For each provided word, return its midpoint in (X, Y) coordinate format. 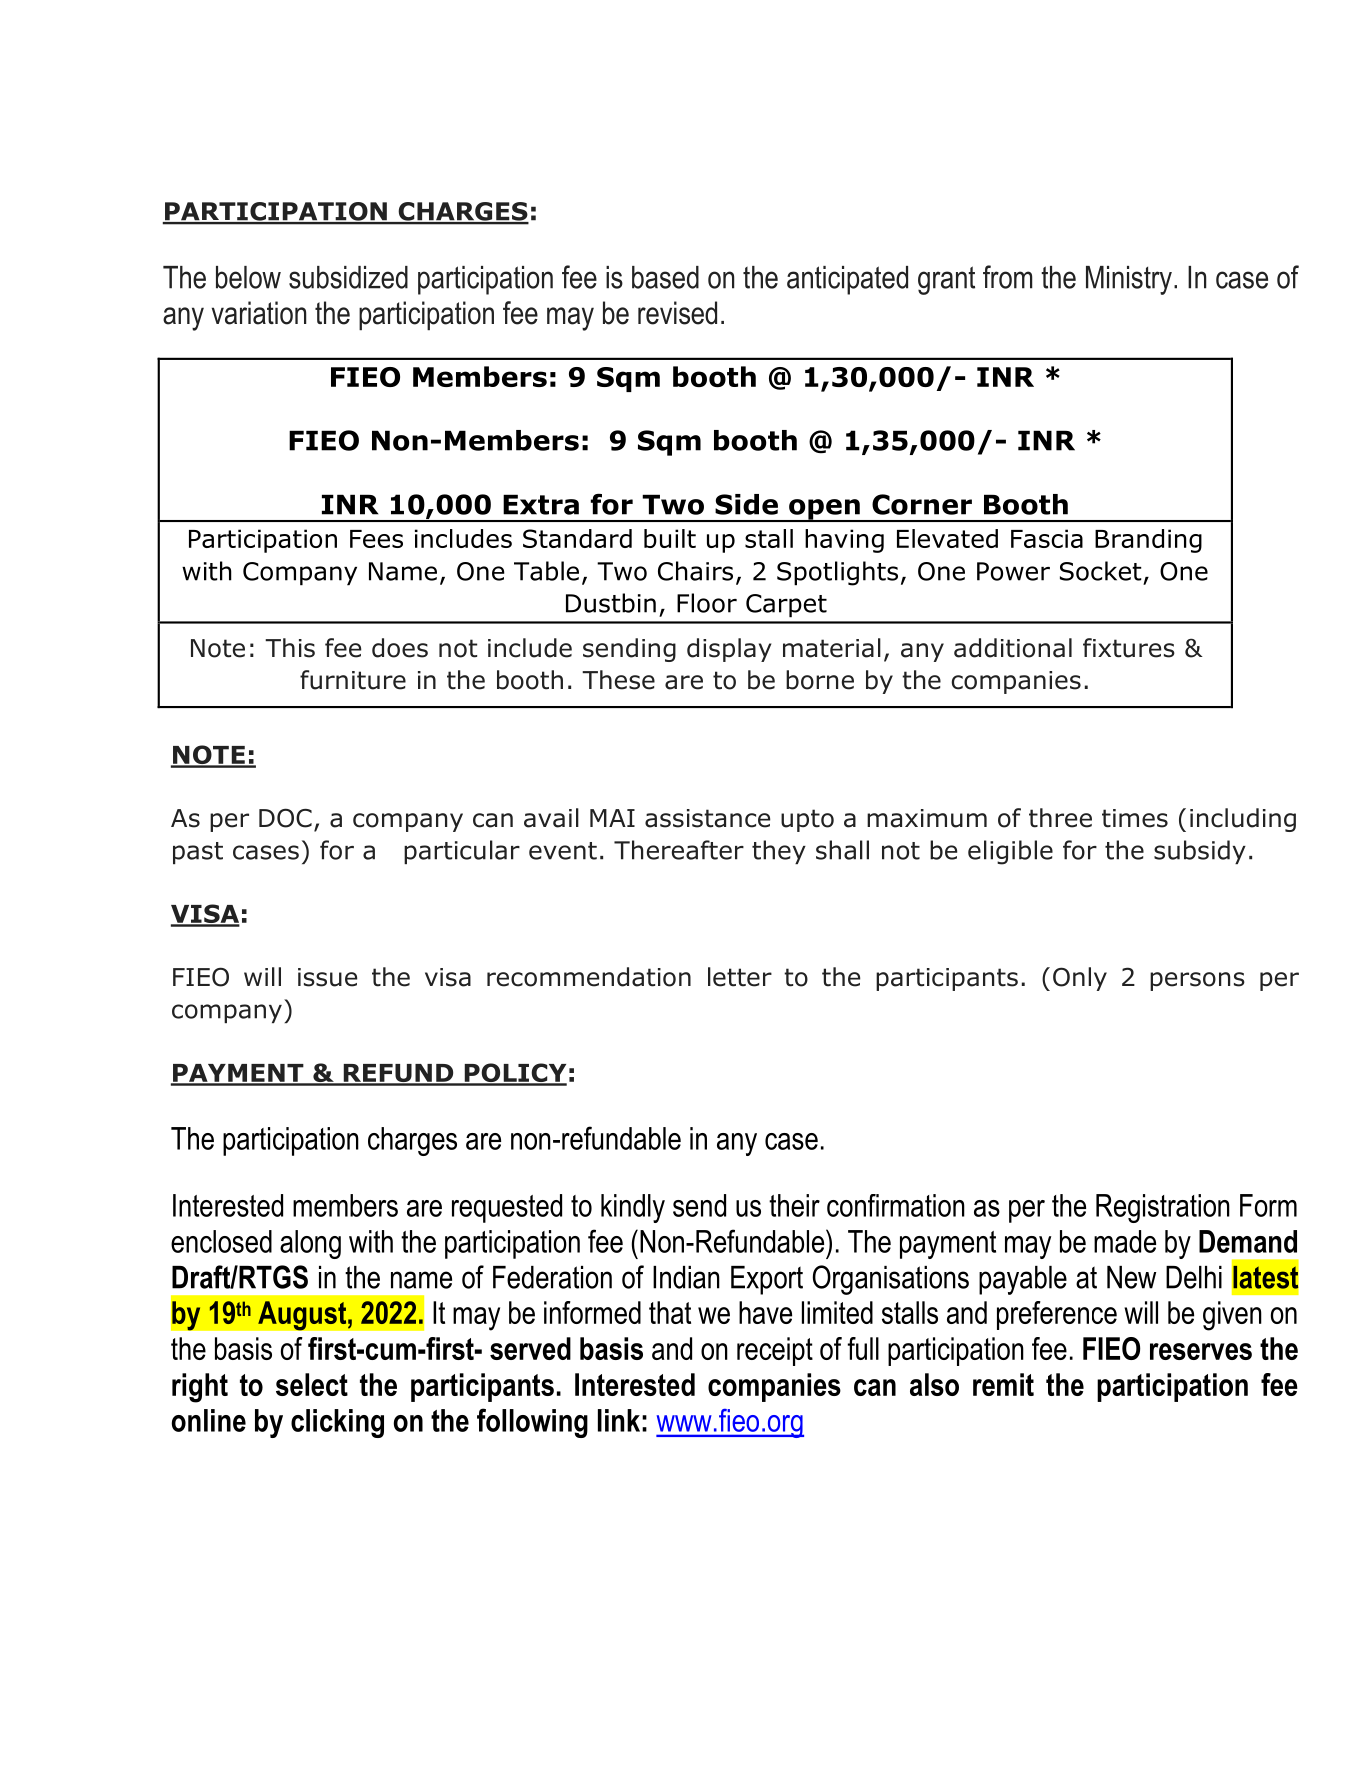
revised (677, 313)
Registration (1163, 1208)
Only (1080, 979)
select (312, 1384)
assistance (707, 818)
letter (740, 977)
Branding (1148, 541)
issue (327, 977)
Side (746, 504)
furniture (353, 680)
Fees (376, 539)
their (794, 1205)
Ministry (1129, 280)
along (310, 1244)
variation (259, 313)
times (1135, 818)
